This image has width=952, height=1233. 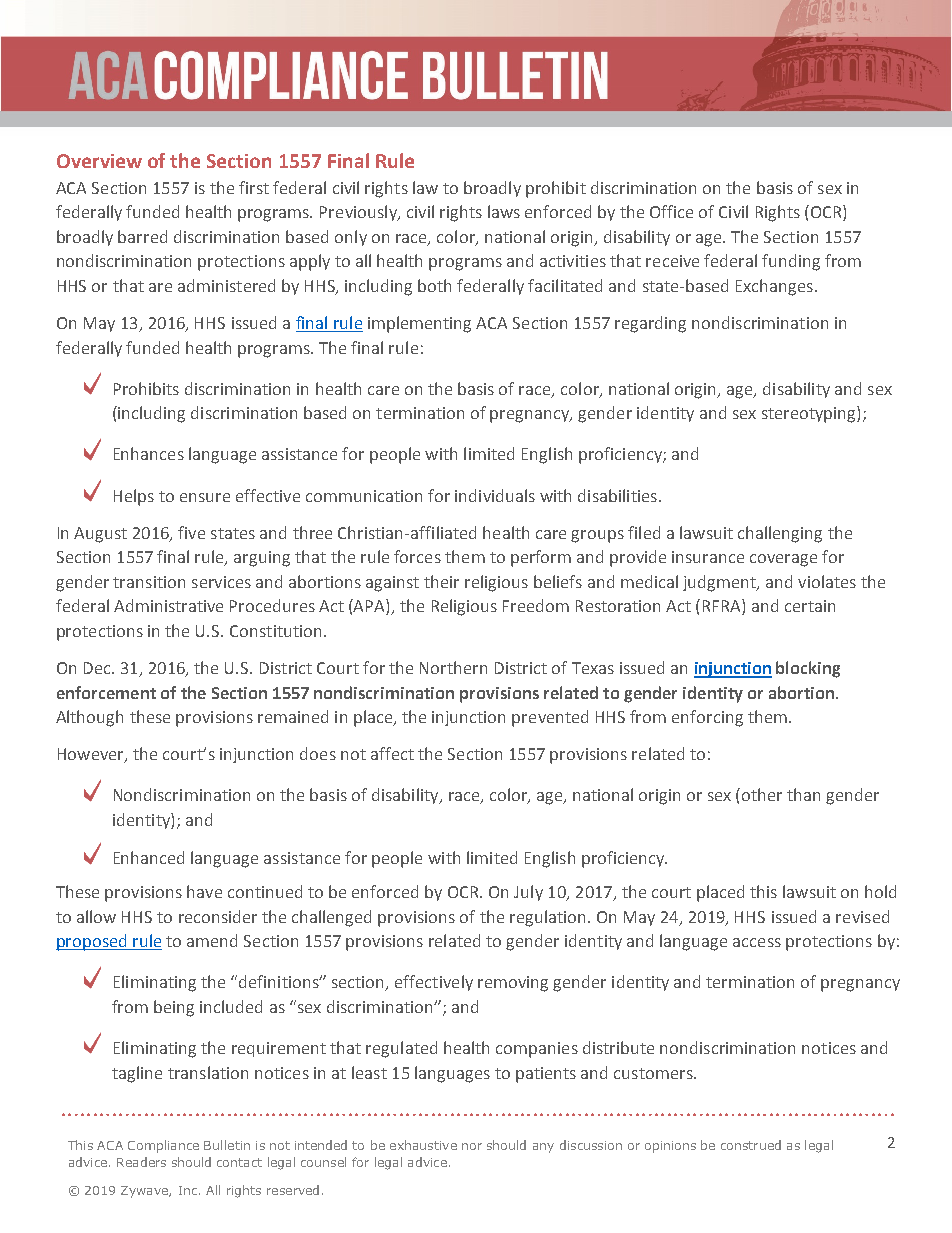 I want to click on blocking, so click(x=808, y=669).
